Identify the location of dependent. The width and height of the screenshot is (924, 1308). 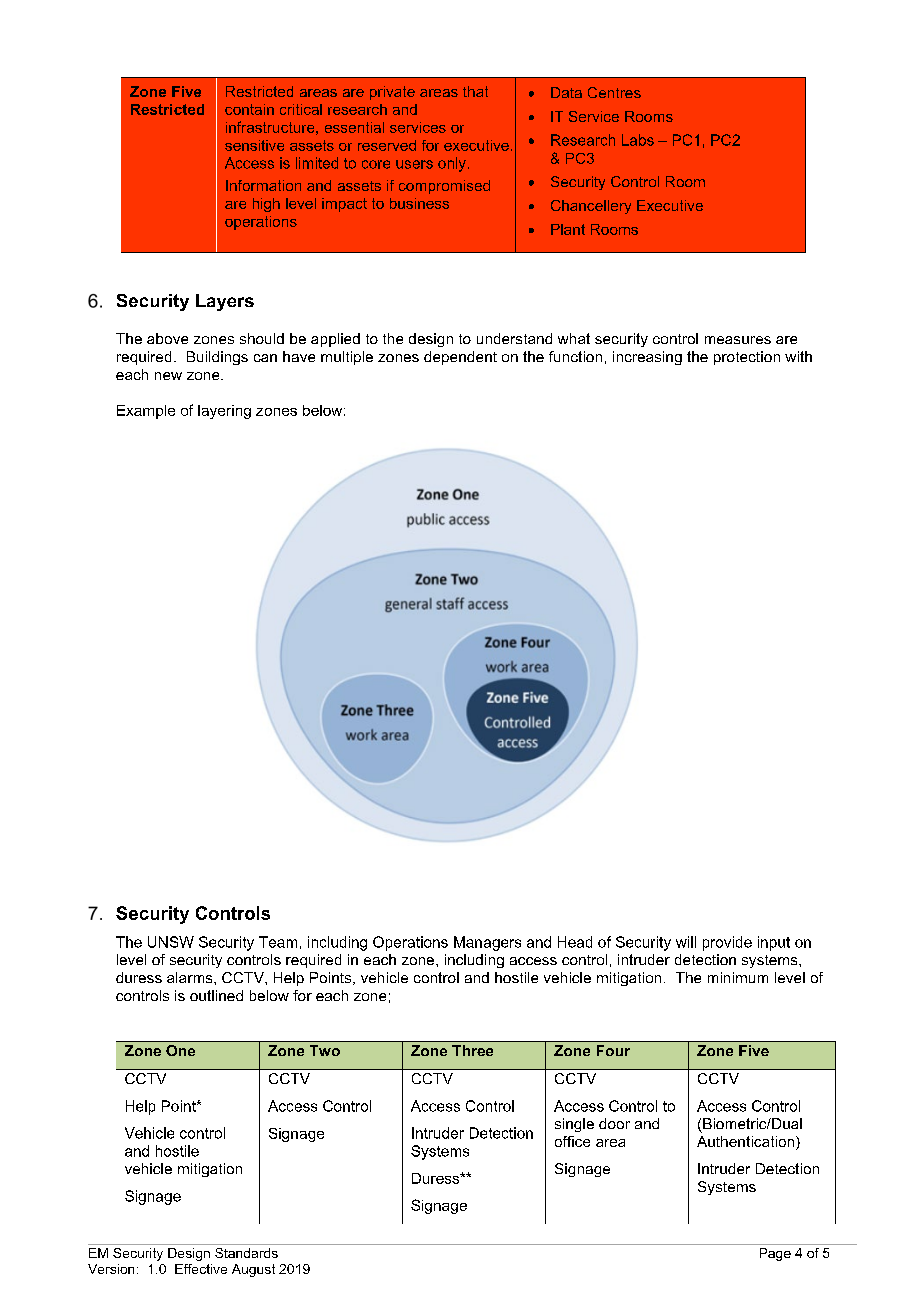
(460, 358).
